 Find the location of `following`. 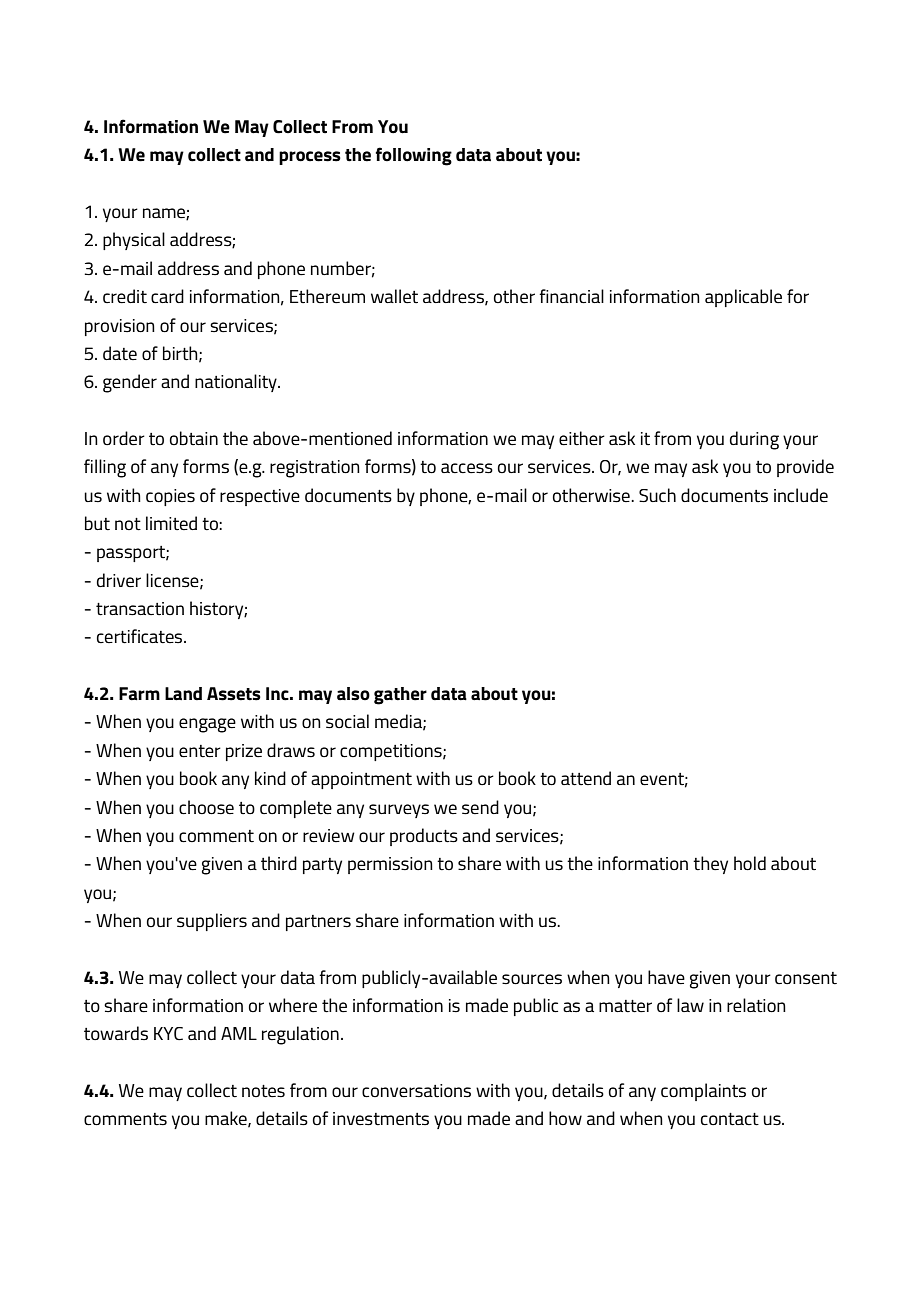

following is located at coordinates (413, 156).
